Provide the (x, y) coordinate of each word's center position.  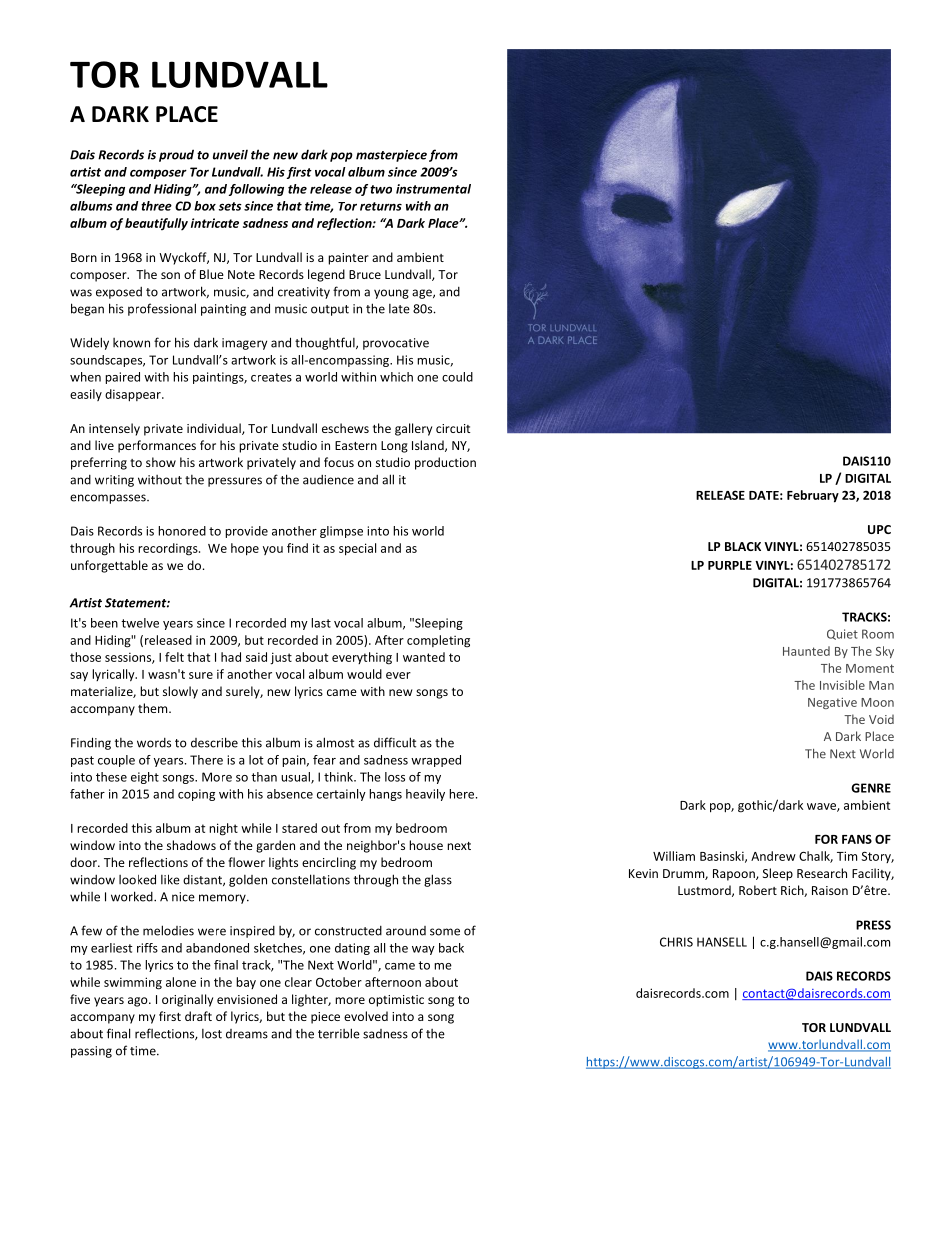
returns (381, 206)
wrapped (436, 761)
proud (176, 155)
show (161, 462)
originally (187, 1000)
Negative (832, 703)
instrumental (433, 189)
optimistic (396, 1001)
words (154, 743)
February (813, 496)
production (445, 463)
